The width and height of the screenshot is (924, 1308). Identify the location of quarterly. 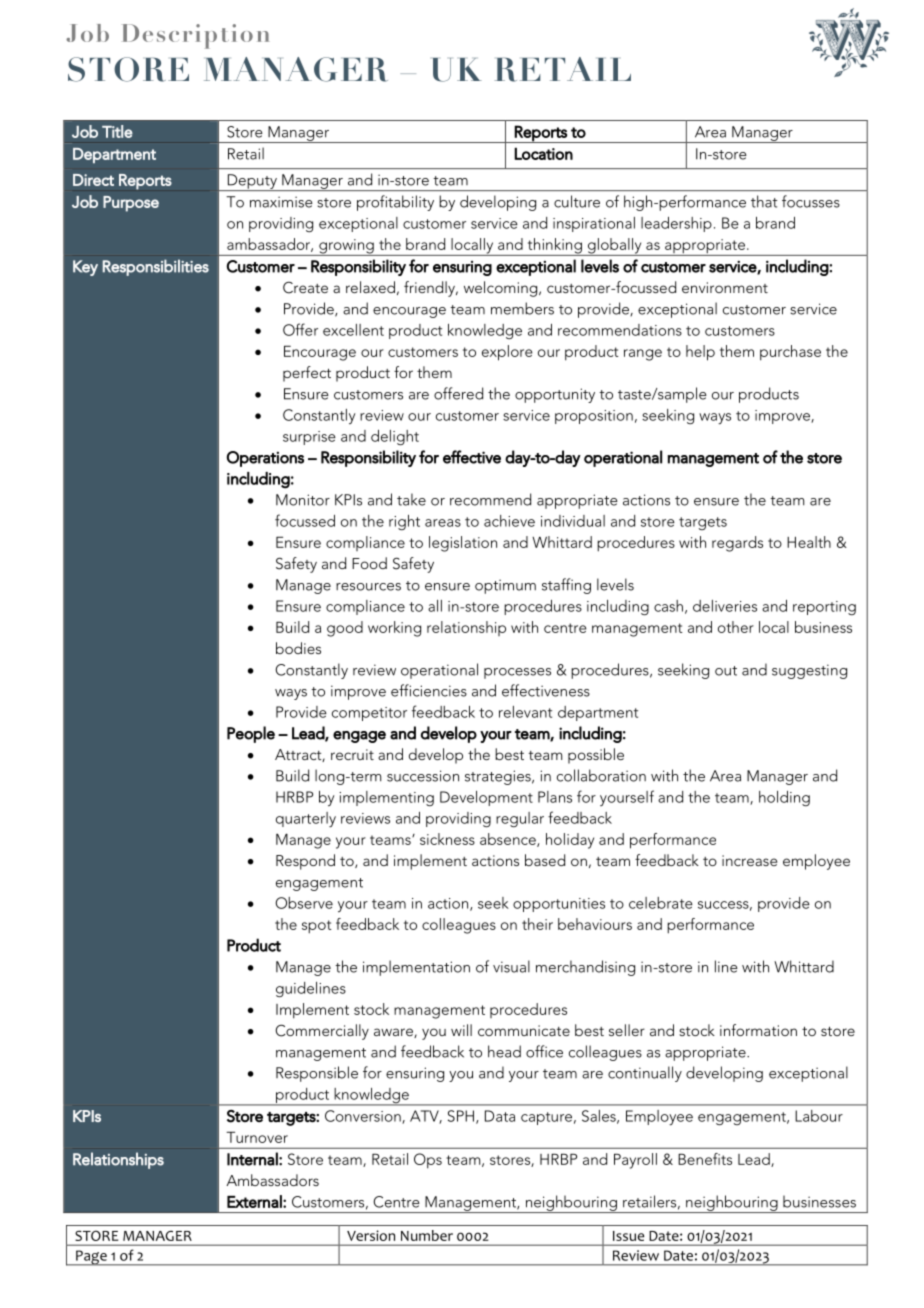
(306, 819).
